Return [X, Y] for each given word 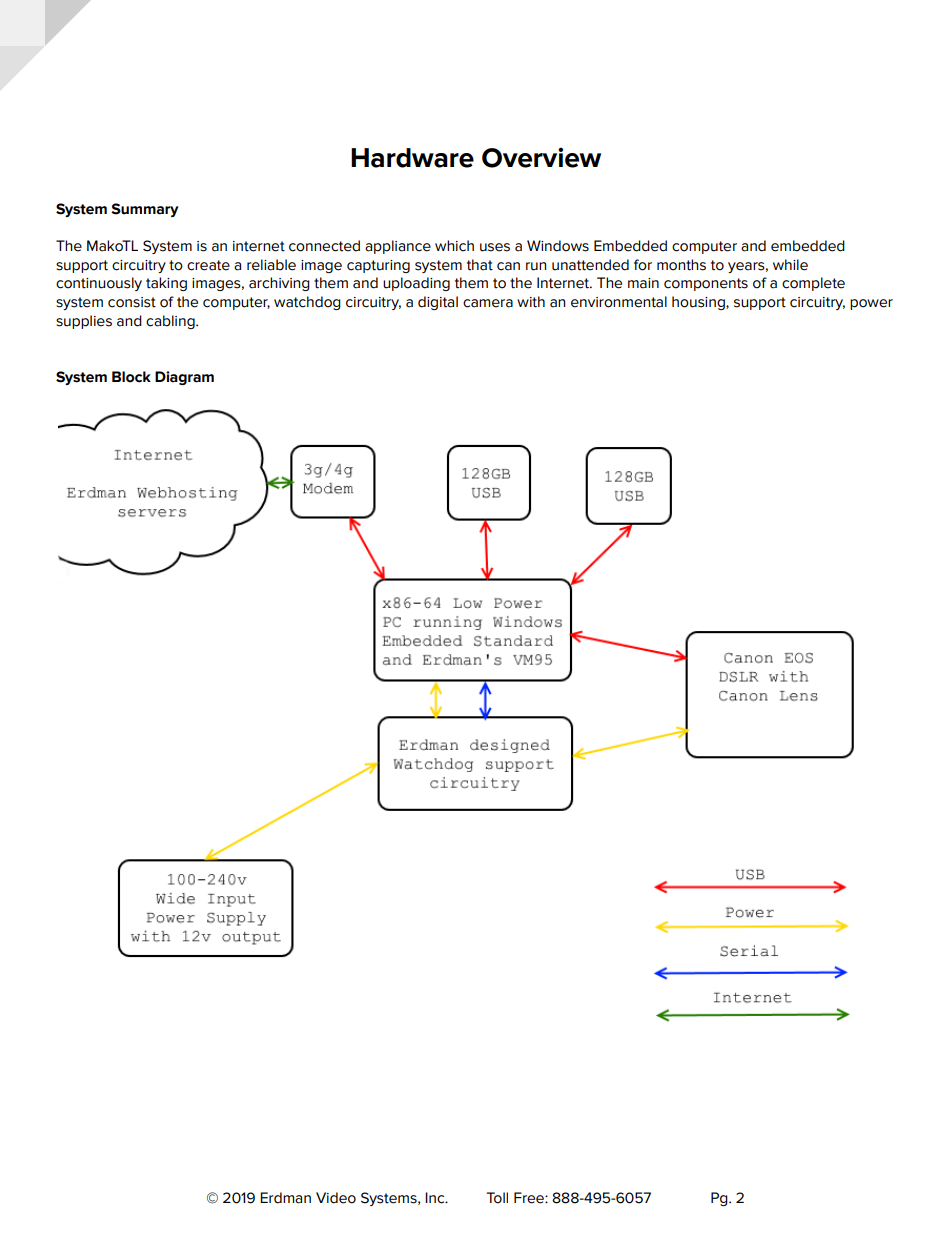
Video [336, 1198]
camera [488, 303]
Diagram [184, 378]
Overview [541, 157]
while [790, 265]
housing [699, 303]
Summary [145, 210]
